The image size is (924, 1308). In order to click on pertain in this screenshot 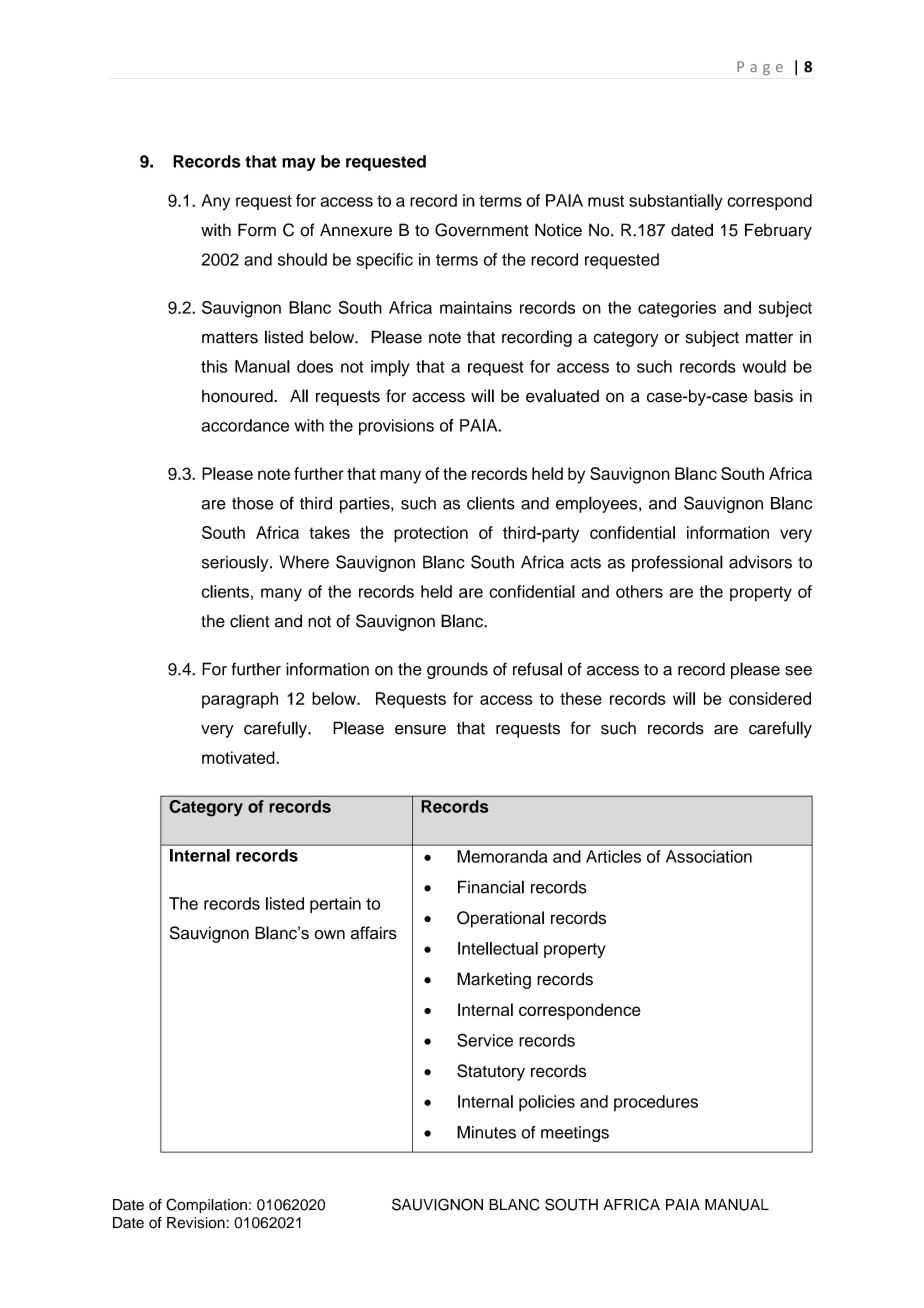, I will do `click(335, 905)`.
